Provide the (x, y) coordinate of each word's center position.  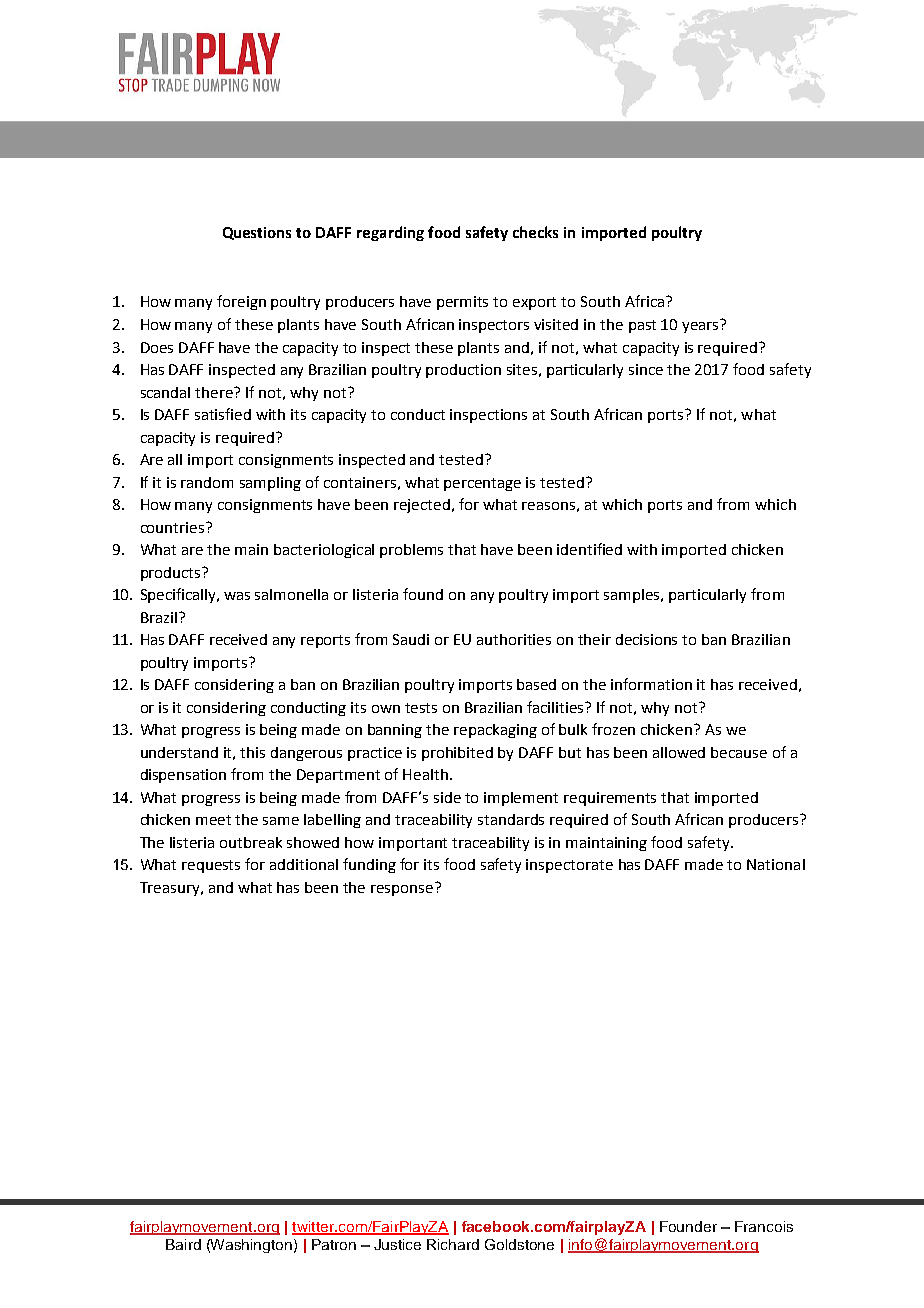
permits (462, 303)
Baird (183, 1244)
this (252, 752)
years (701, 326)
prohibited (457, 754)
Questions (257, 233)
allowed (679, 752)
